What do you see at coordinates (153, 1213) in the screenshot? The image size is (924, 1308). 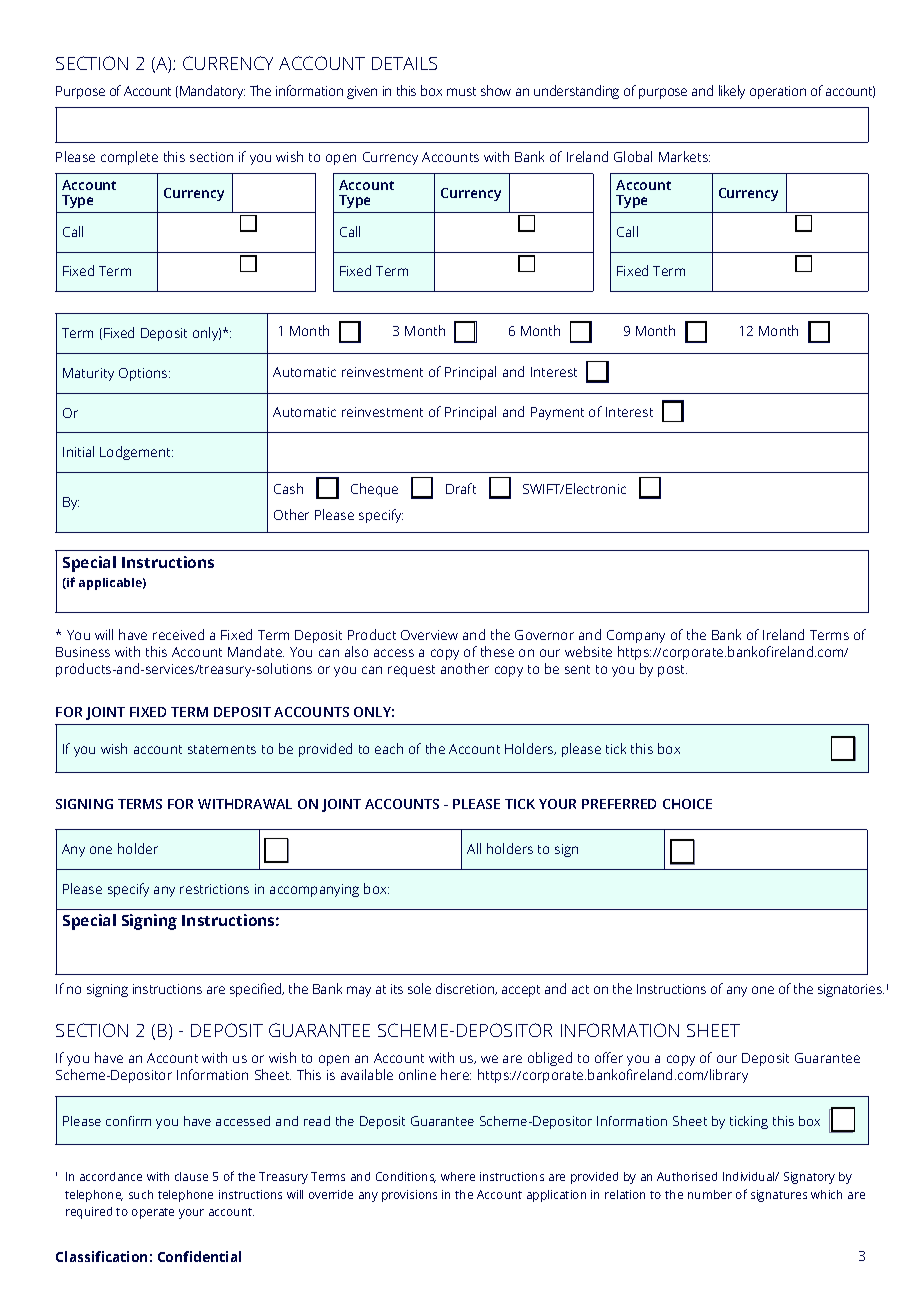 I see `operate` at bounding box center [153, 1213].
